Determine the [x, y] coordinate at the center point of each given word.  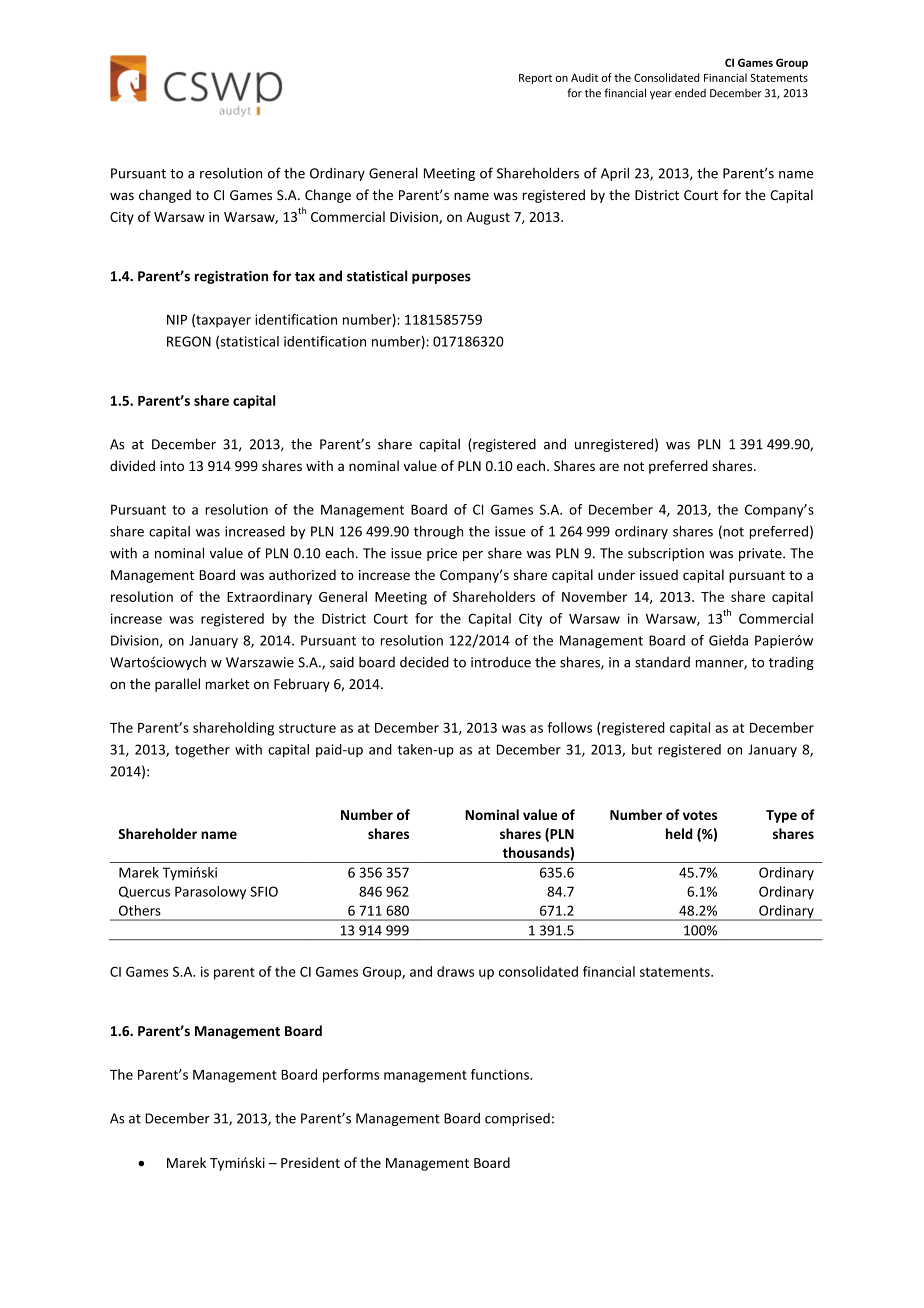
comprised [517, 1119]
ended [690, 93]
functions [501, 1074]
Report [535, 79]
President [310, 1162]
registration [231, 277]
